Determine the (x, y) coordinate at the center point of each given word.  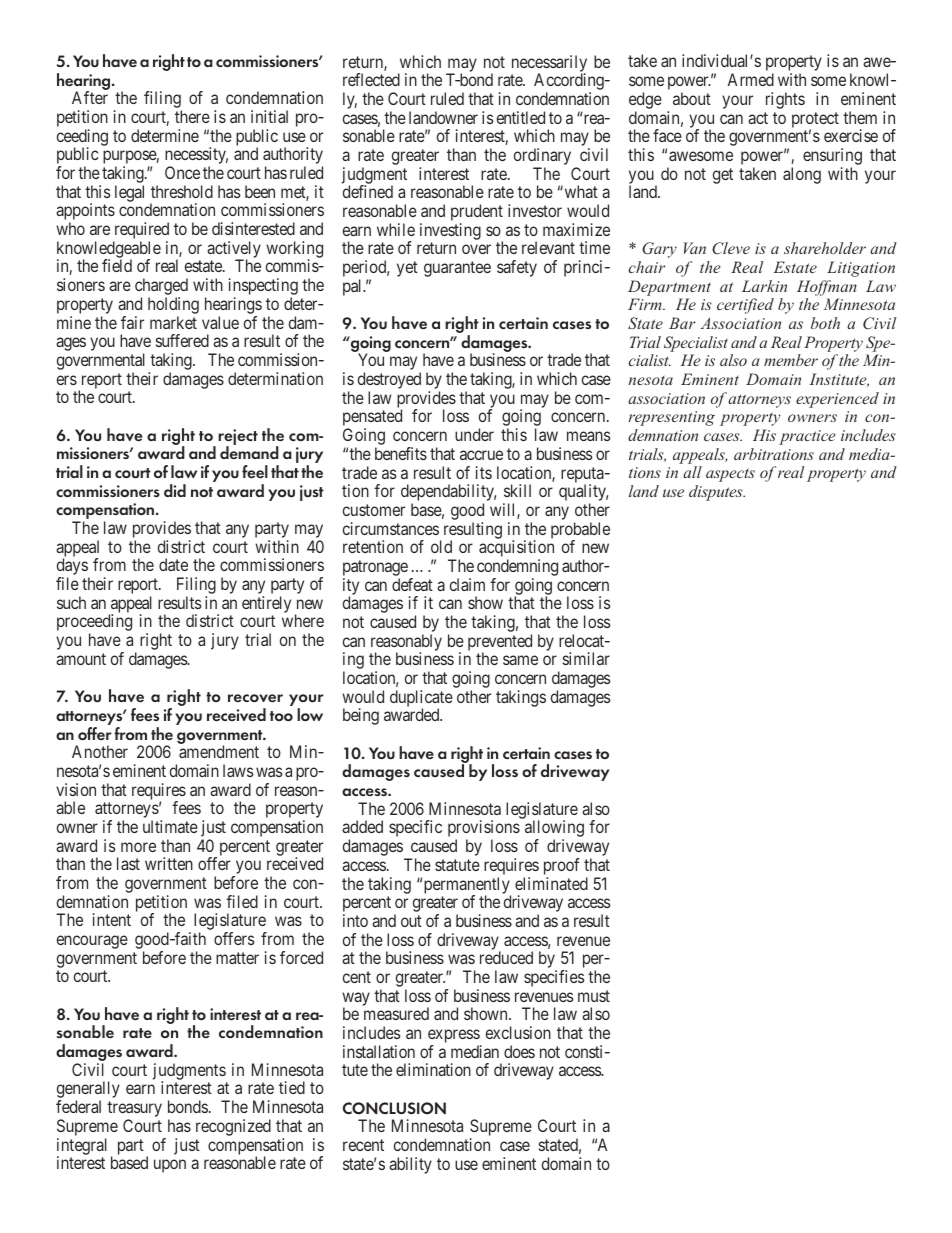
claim (467, 584)
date (173, 564)
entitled (521, 117)
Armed (751, 79)
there (192, 116)
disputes (717, 493)
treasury (134, 1110)
